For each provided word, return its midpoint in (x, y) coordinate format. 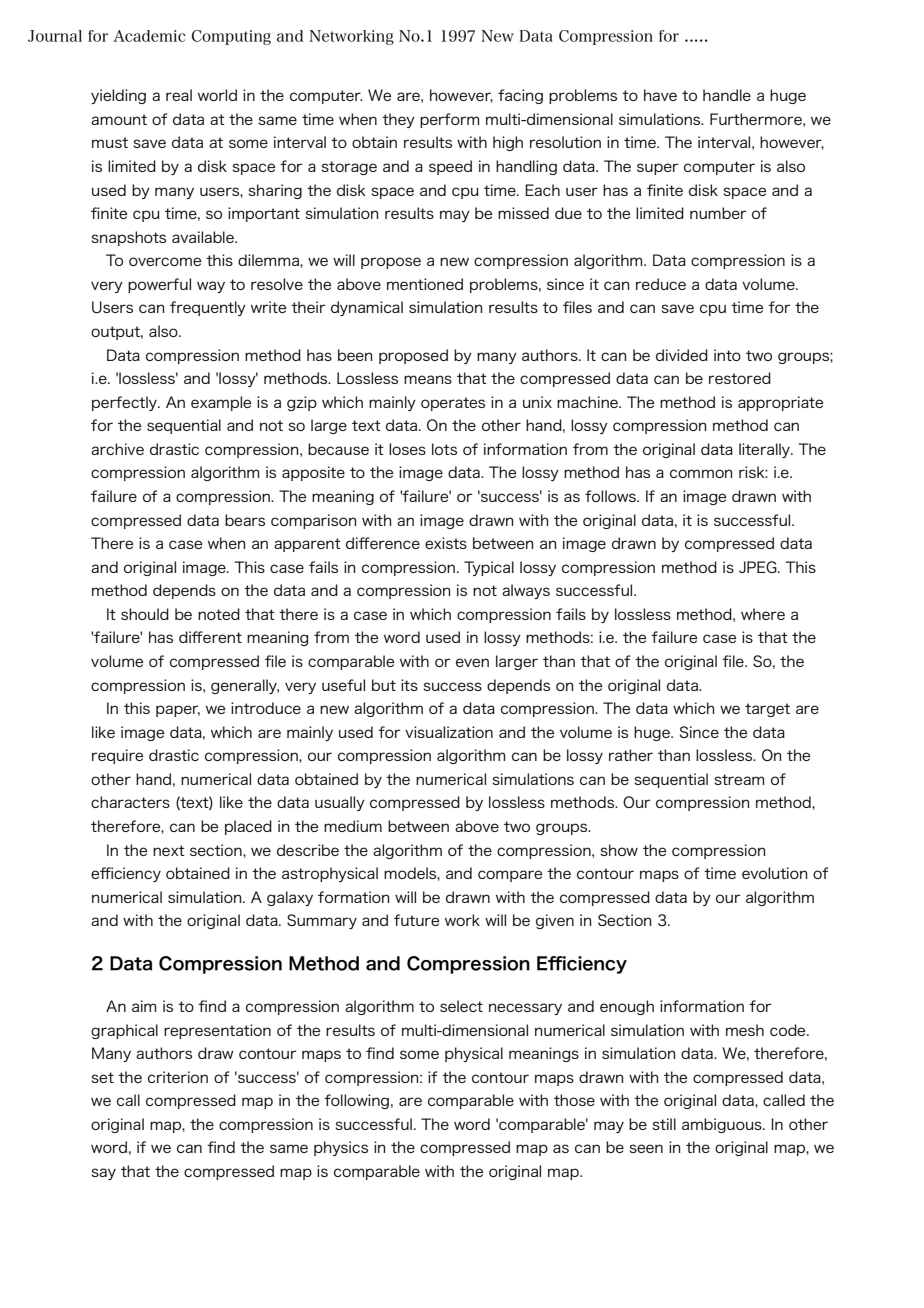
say (103, 1174)
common (701, 473)
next (169, 850)
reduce (661, 284)
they (398, 120)
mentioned (425, 284)
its (409, 685)
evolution (775, 873)
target (767, 710)
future (416, 920)
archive (117, 449)
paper (178, 711)
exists (446, 543)
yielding (118, 96)
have (660, 95)
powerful (159, 285)
